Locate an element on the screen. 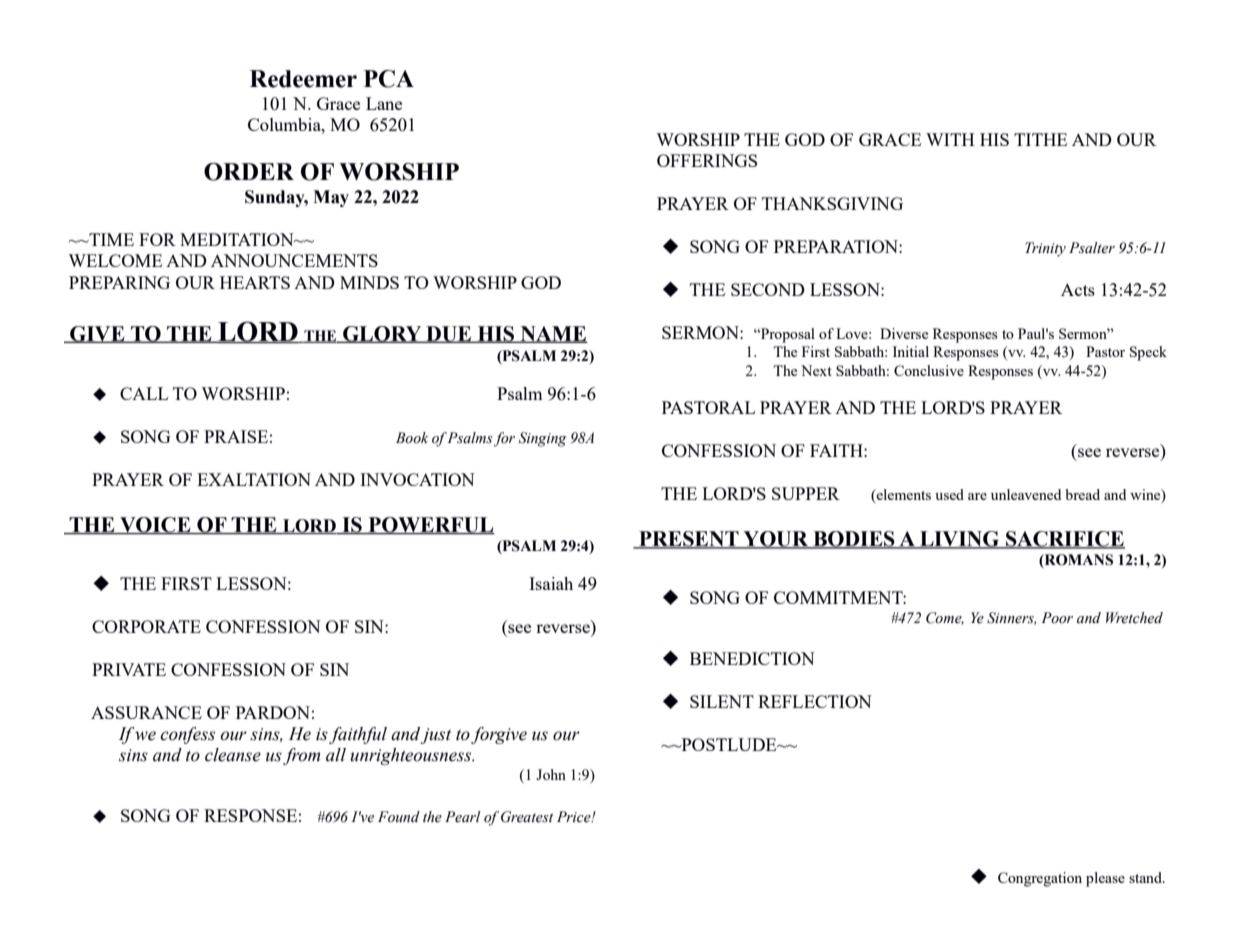 This screenshot has width=1233, height=952. CALL is located at coordinates (144, 393).
